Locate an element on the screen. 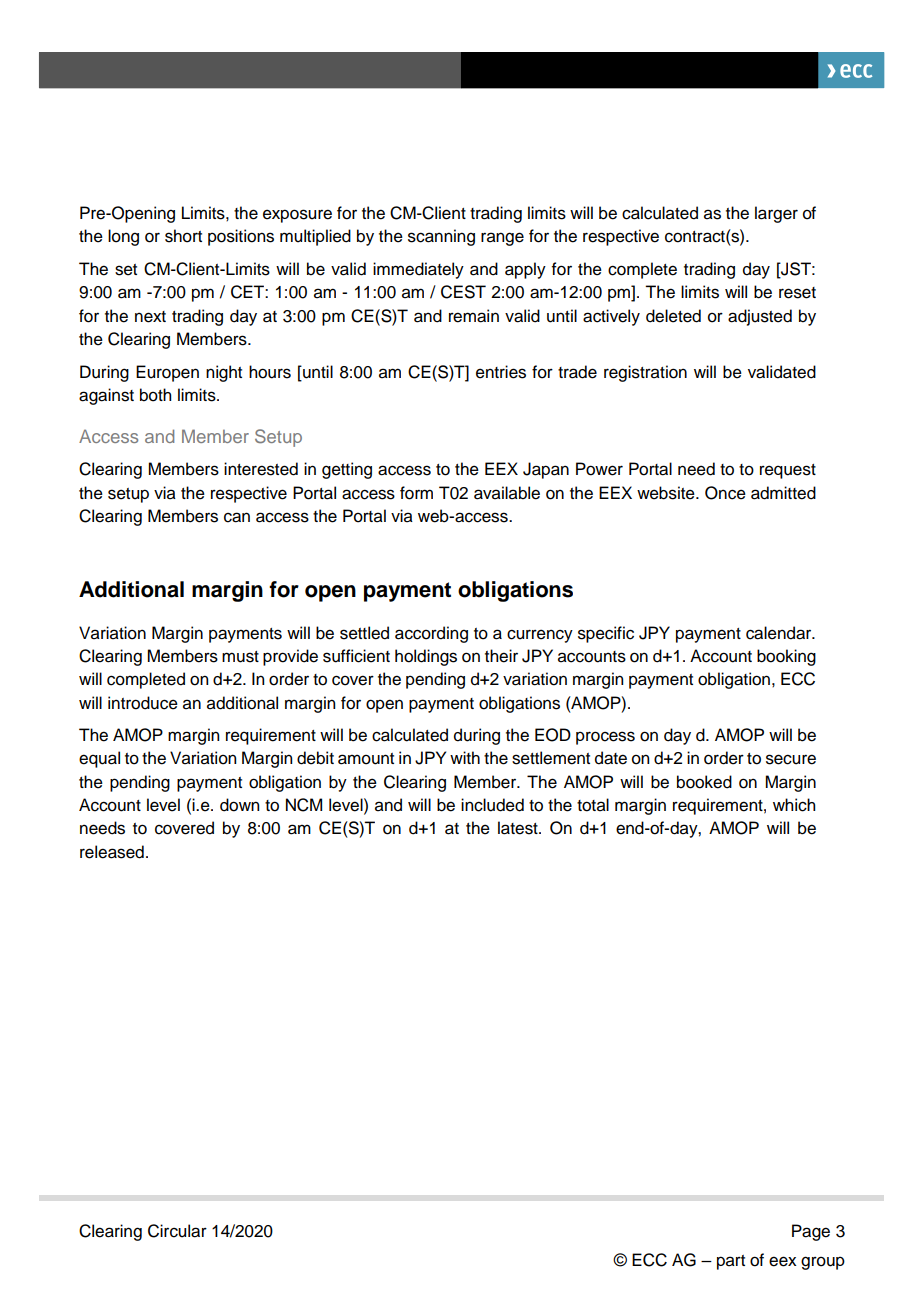 The width and height of the screenshot is (924, 1308). short is located at coordinates (183, 236).
